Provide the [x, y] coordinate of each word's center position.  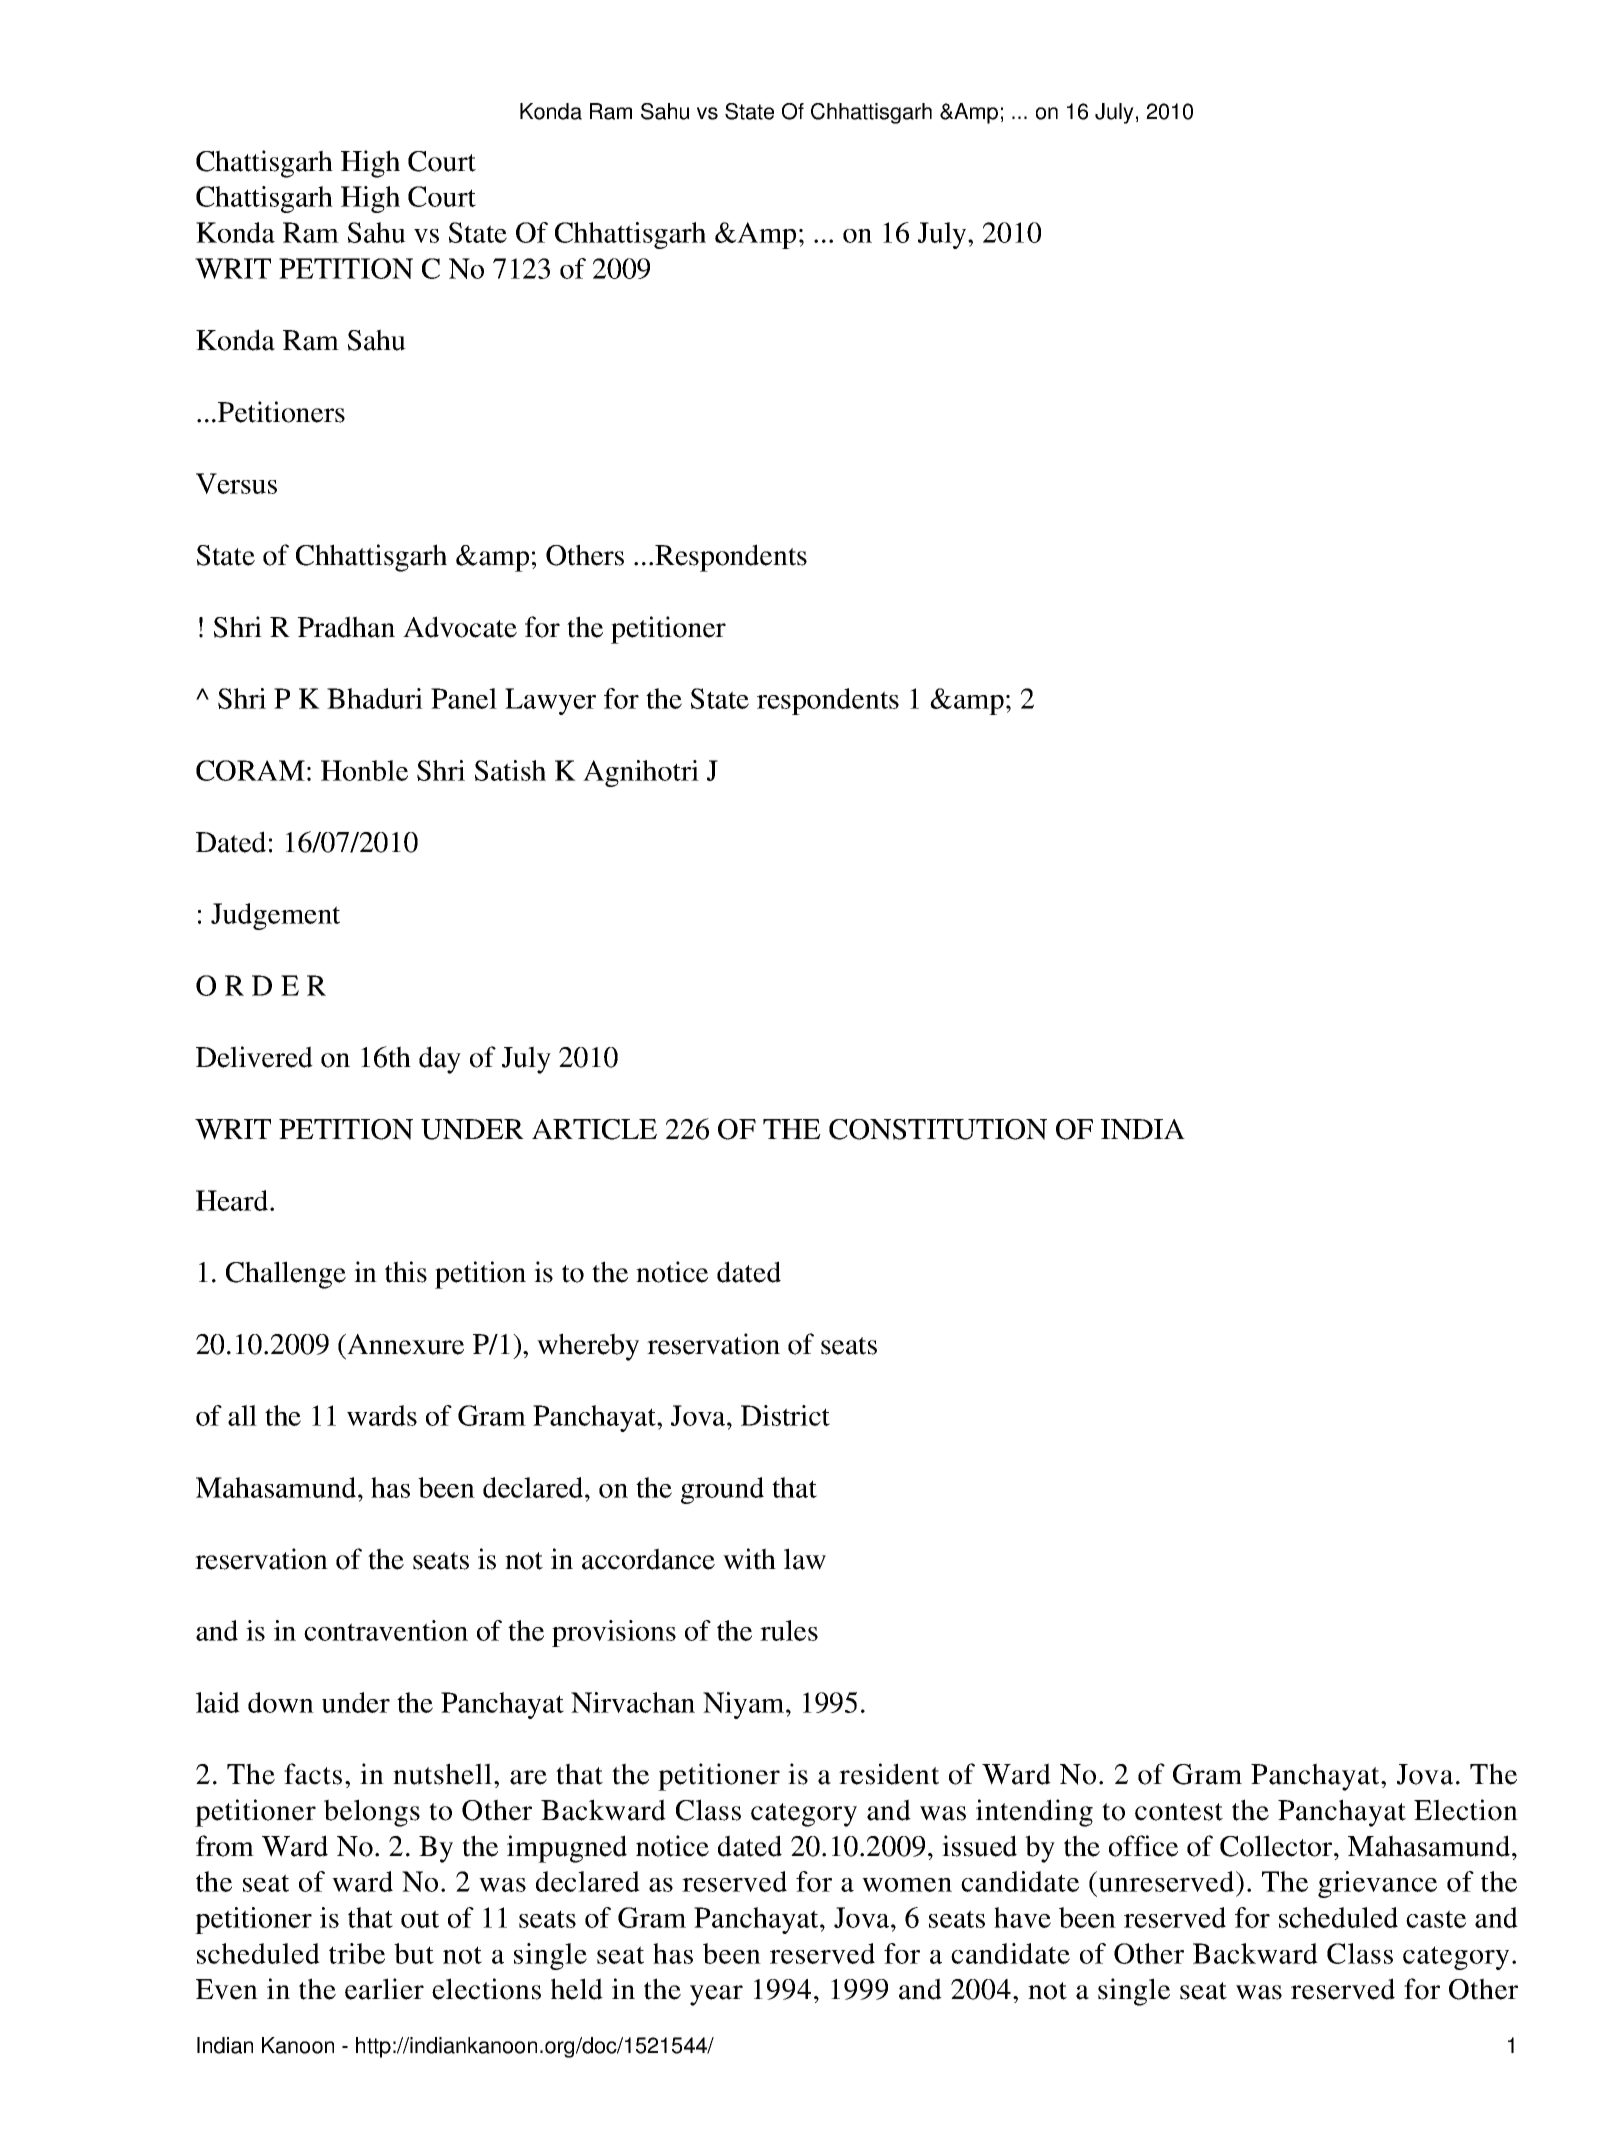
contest [1179, 1812]
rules [789, 1630]
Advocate [460, 627]
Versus [236, 483]
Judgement [275, 916]
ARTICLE [594, 1129]
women [907, 1885]
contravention [386, 1630]
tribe [357, 1953]
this [406, 1272]
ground [722, 1490]
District [785, 1415]
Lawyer [550, 701]
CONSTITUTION [938, 1129]
